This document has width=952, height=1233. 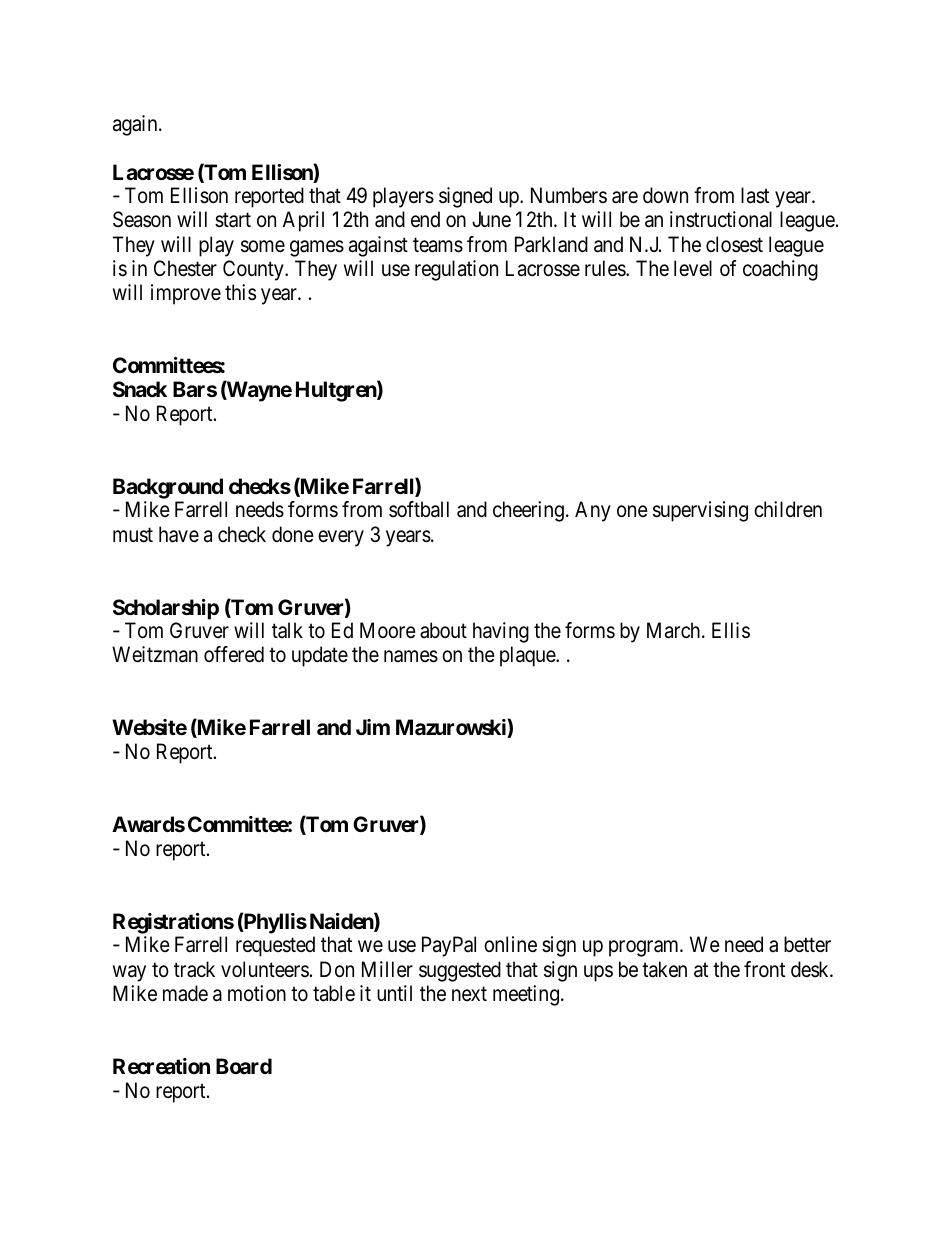 I want to click on supervising, so click(x=700, y=511).
